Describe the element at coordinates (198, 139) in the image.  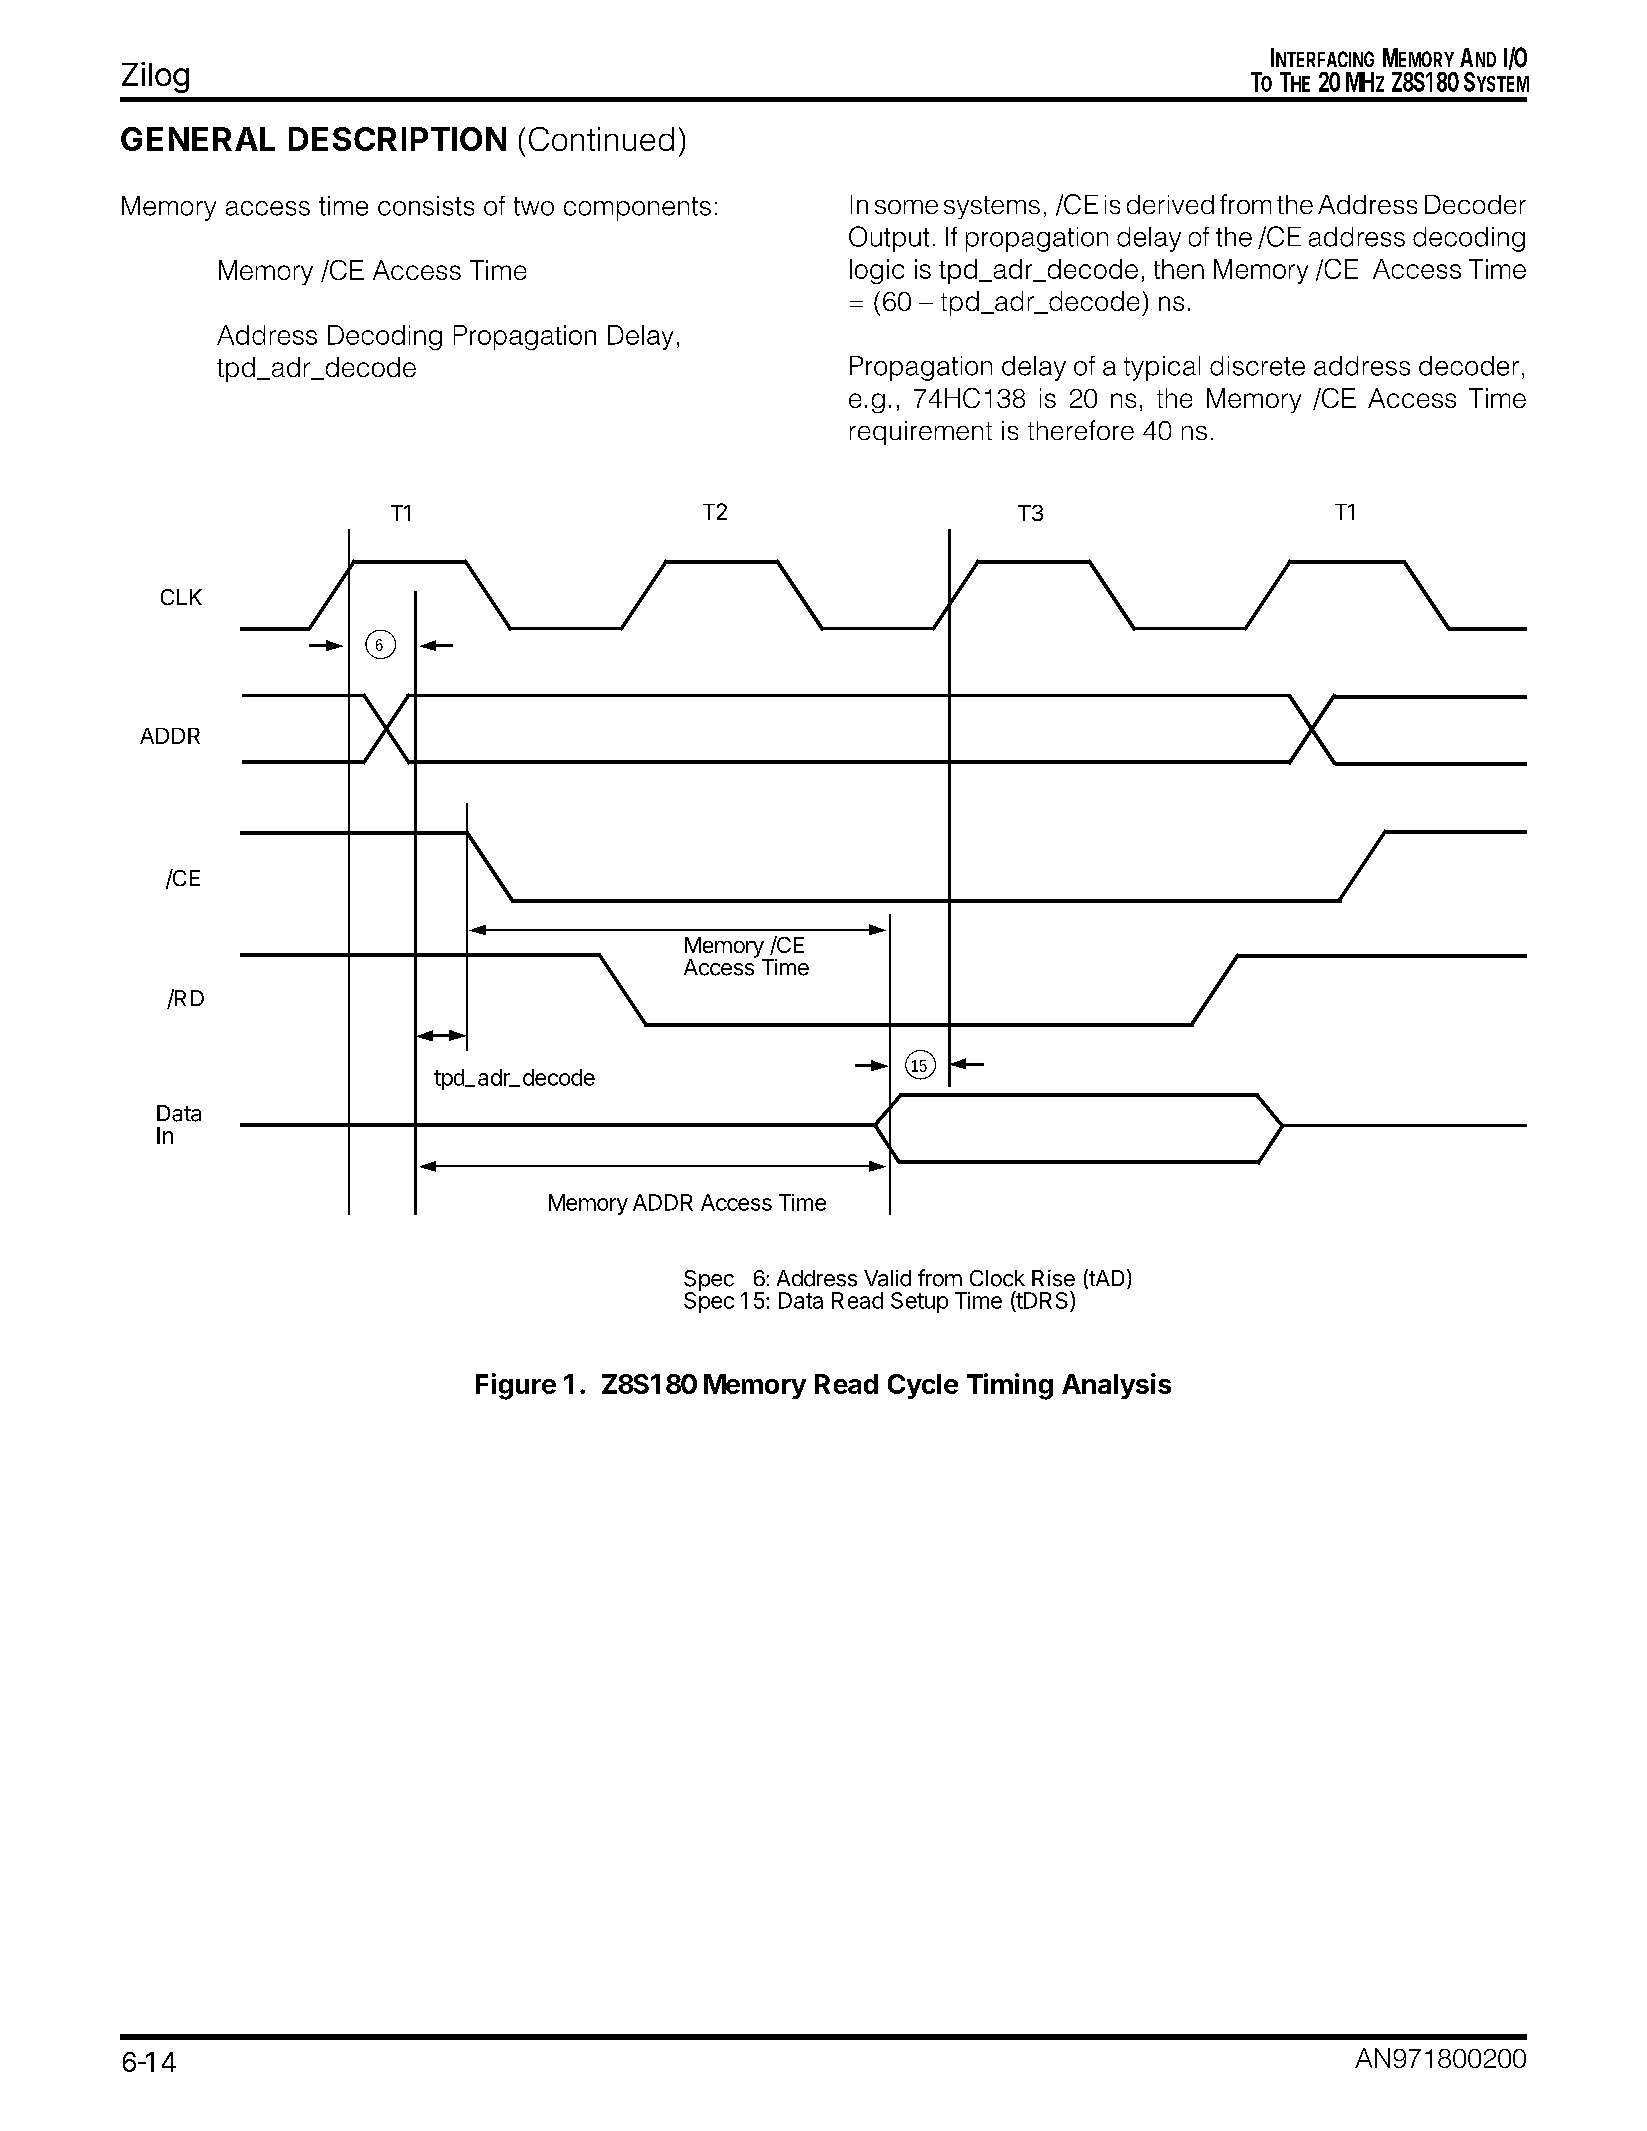
I see `GENERAL` at that location.
